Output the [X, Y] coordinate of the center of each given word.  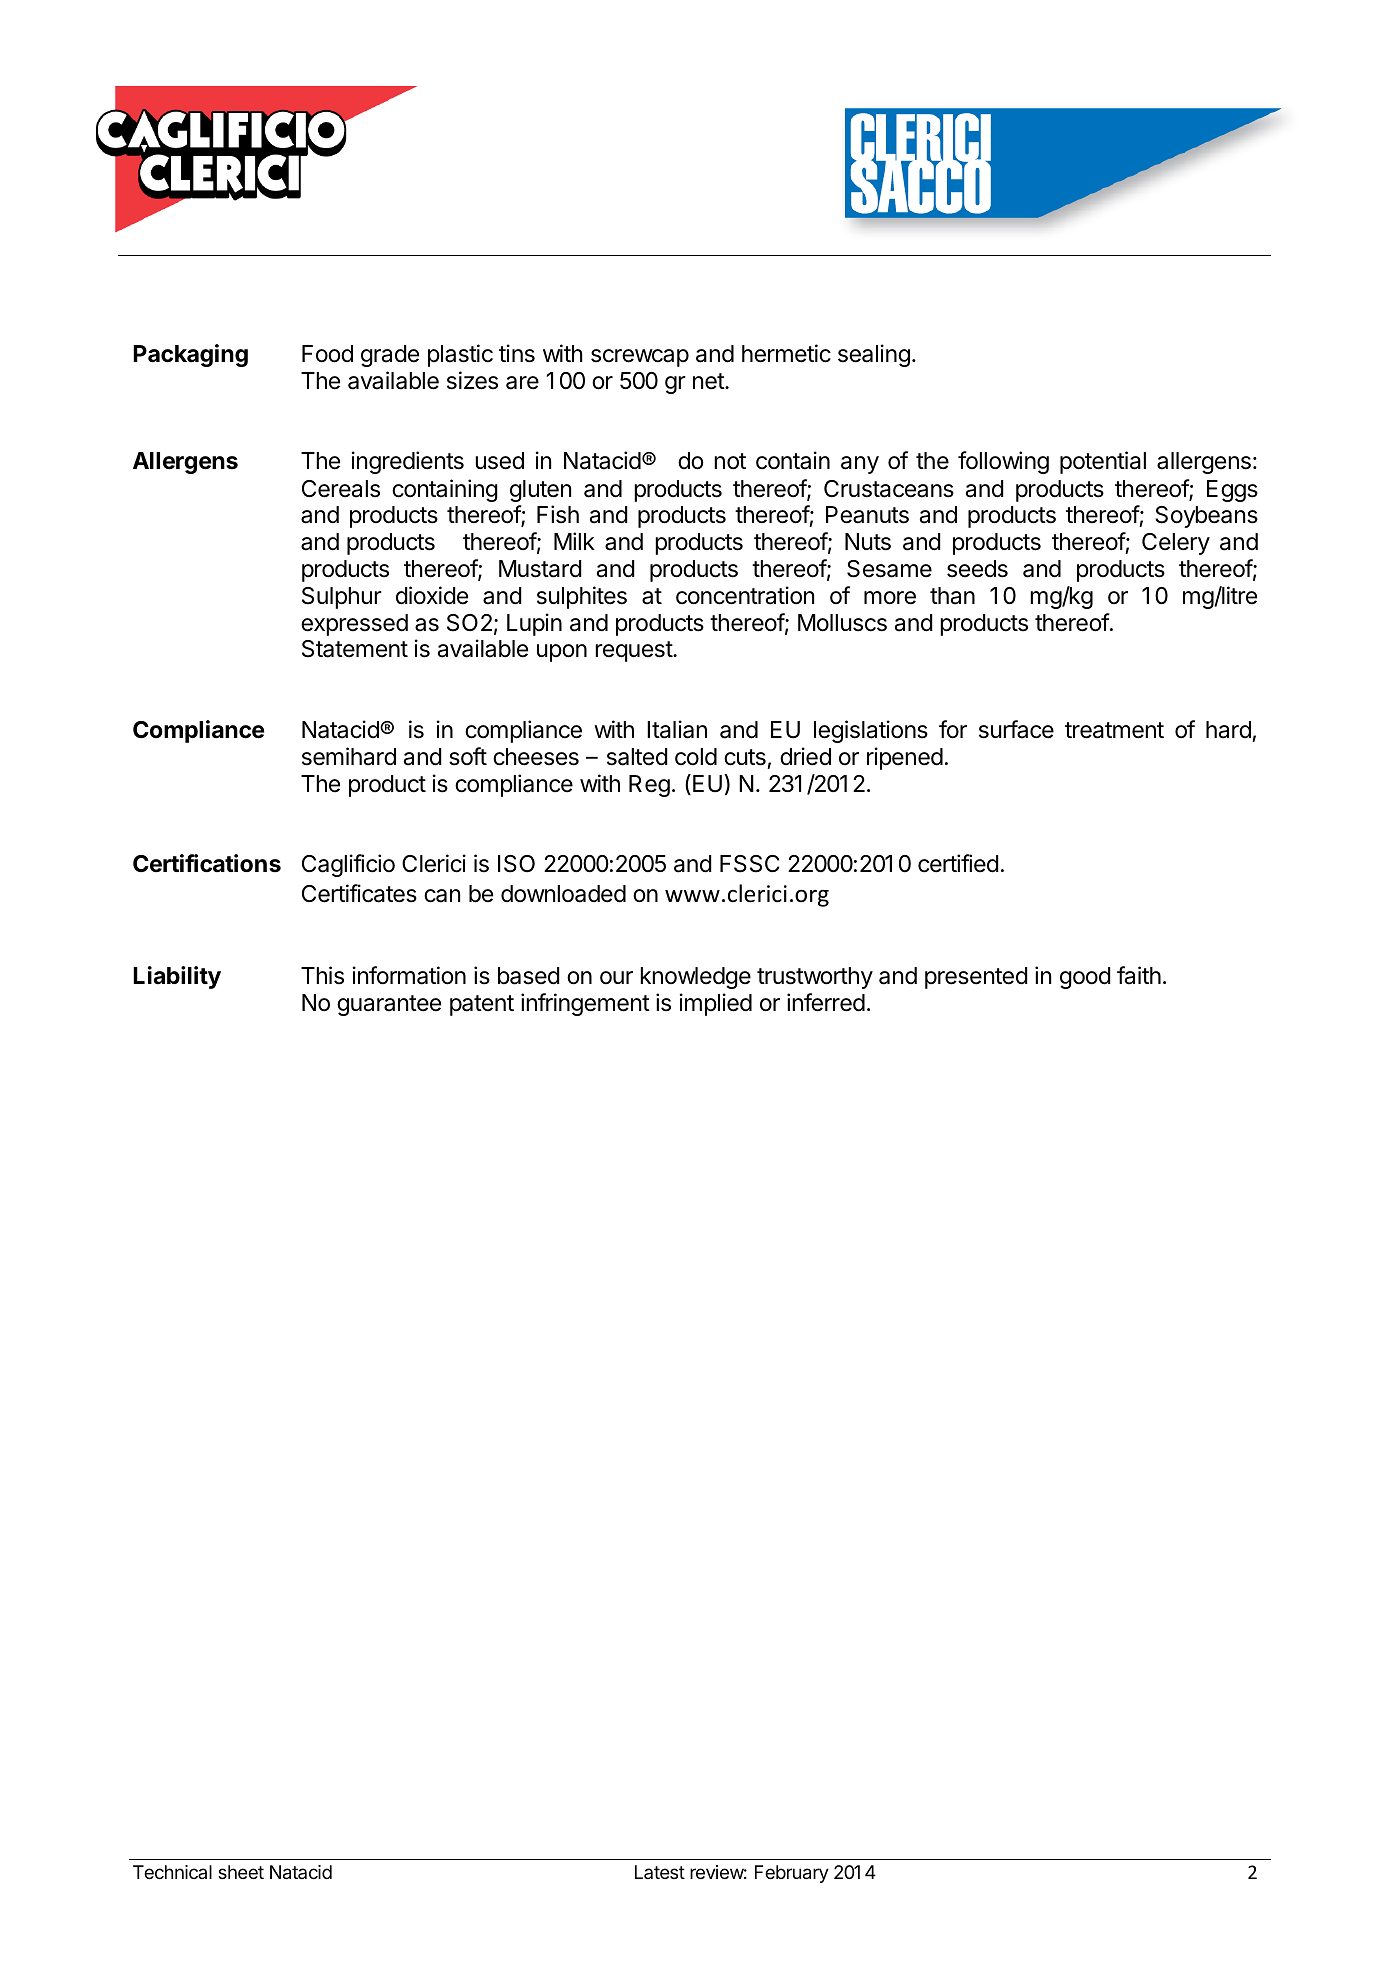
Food [327, 354]
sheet [241, 1872]
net [709, 381]
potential [1103, 462]
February [792, 1874]
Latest [660, 1872]
